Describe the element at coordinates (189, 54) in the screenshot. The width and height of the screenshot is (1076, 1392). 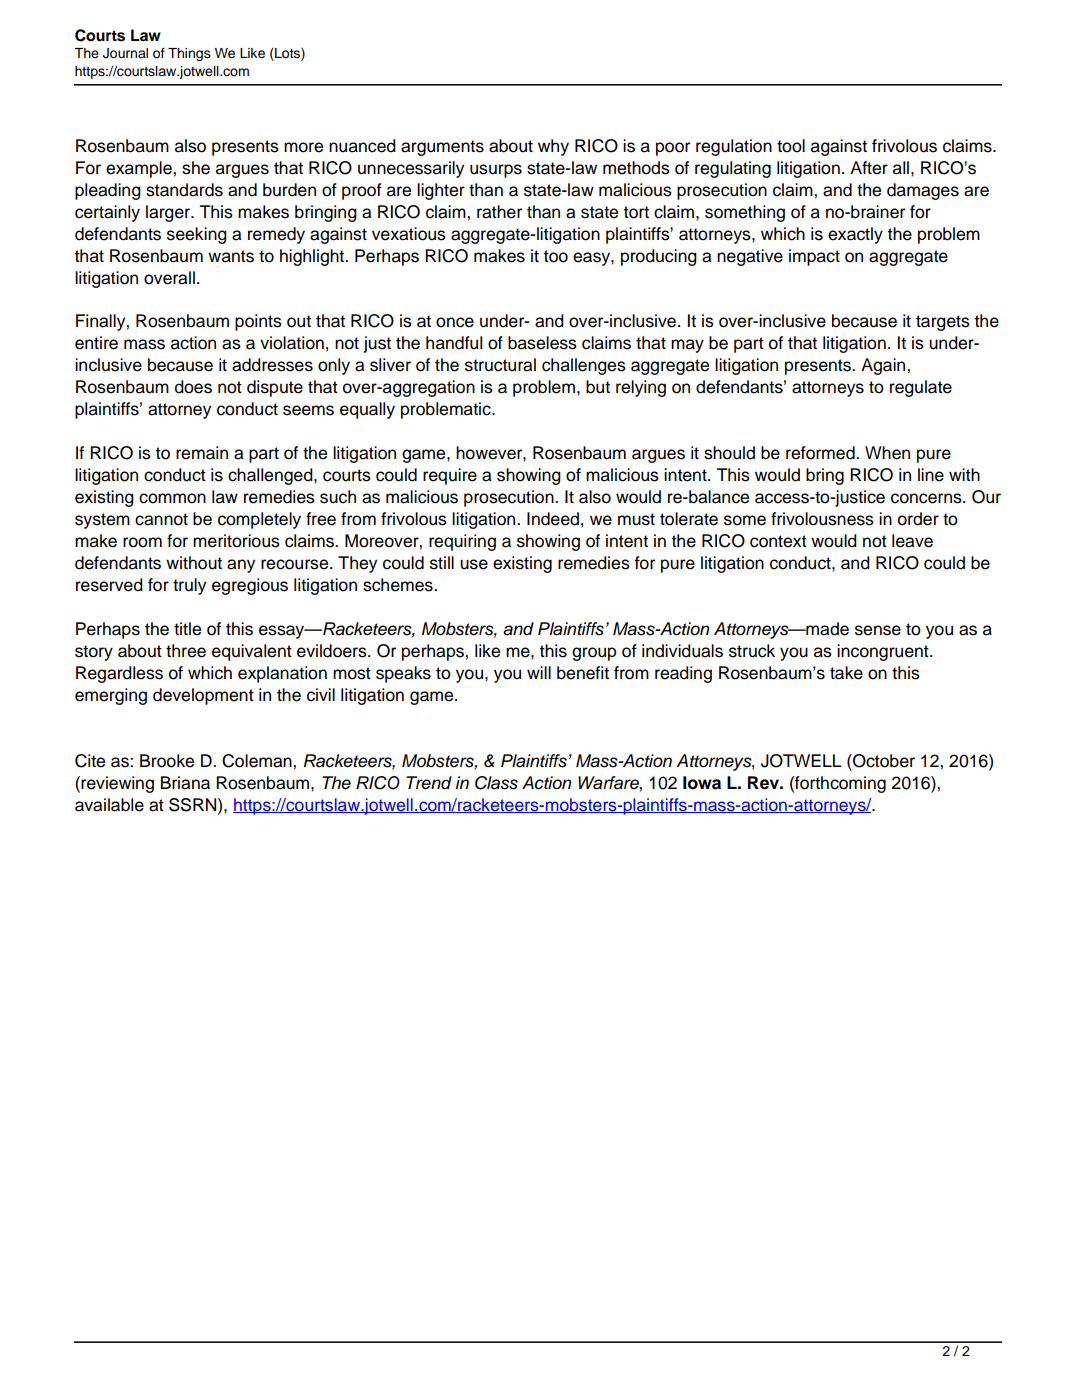
I see `Things` at that location.
